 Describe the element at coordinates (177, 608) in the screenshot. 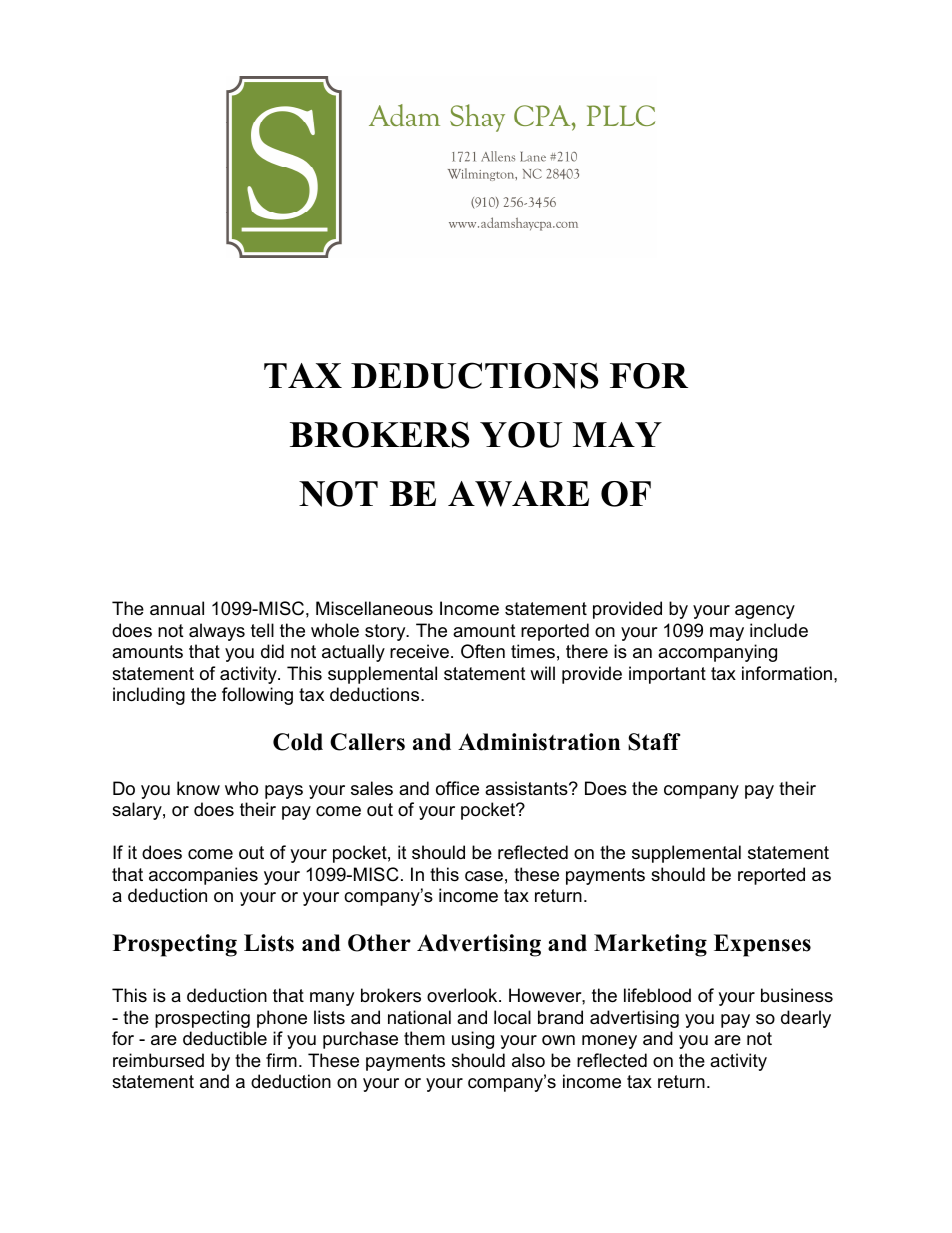

I see `annual` at that location.
